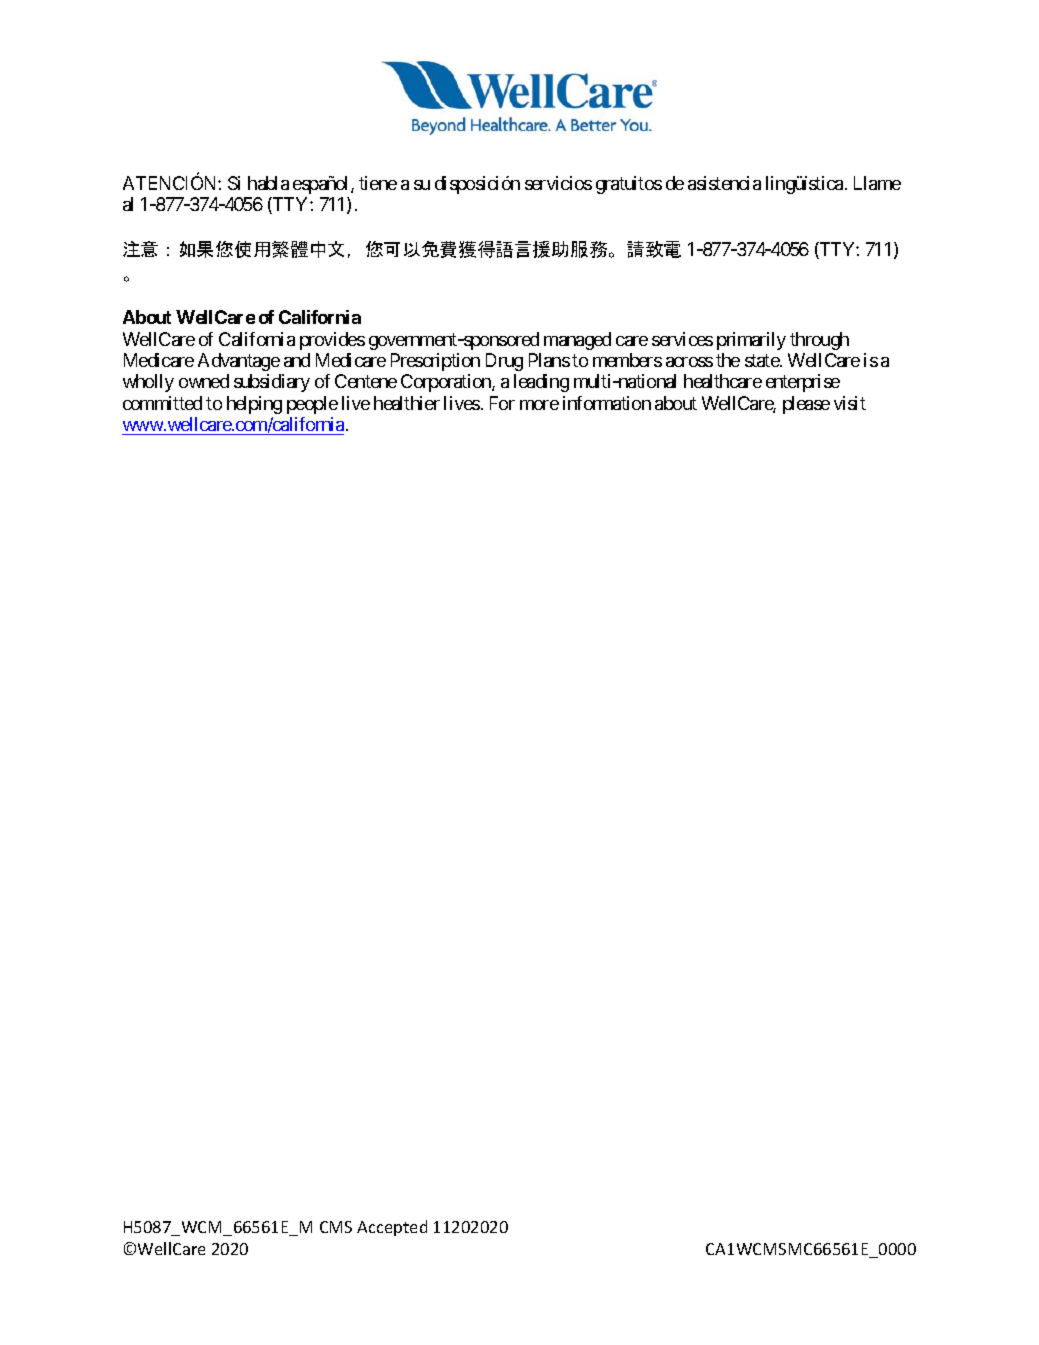 The width and height of the screenshot is (1039, 1345). What do you see at coordinates (806, 405) in the screenshot?
I see `please` at bounding box center [806, 405].
